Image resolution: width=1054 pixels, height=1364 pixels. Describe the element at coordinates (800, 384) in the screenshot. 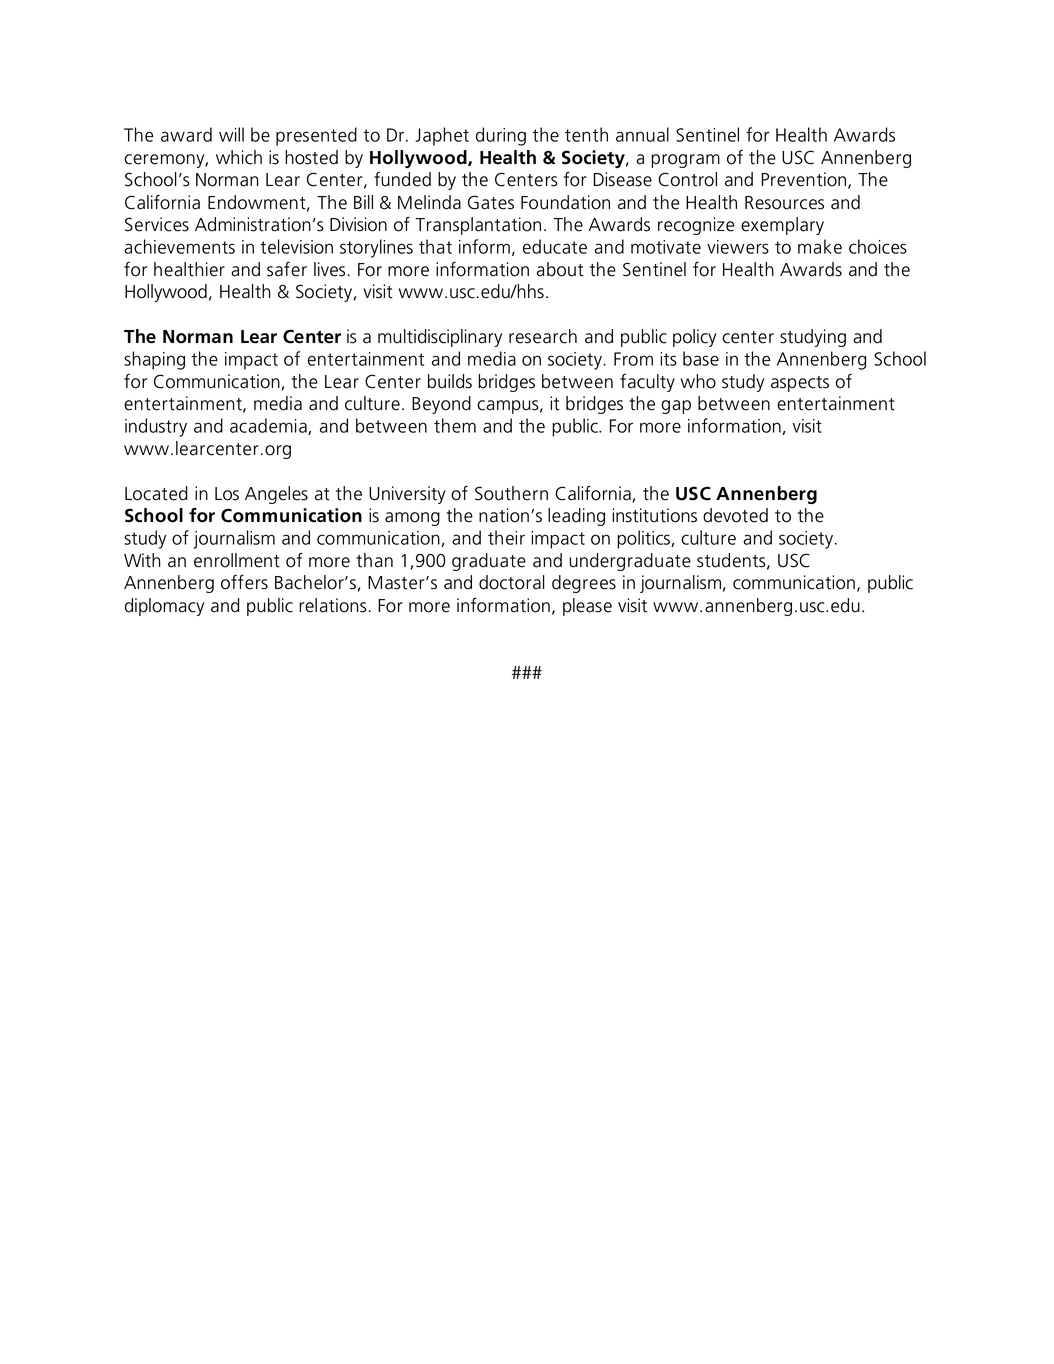

I see `aspects` at that location.
